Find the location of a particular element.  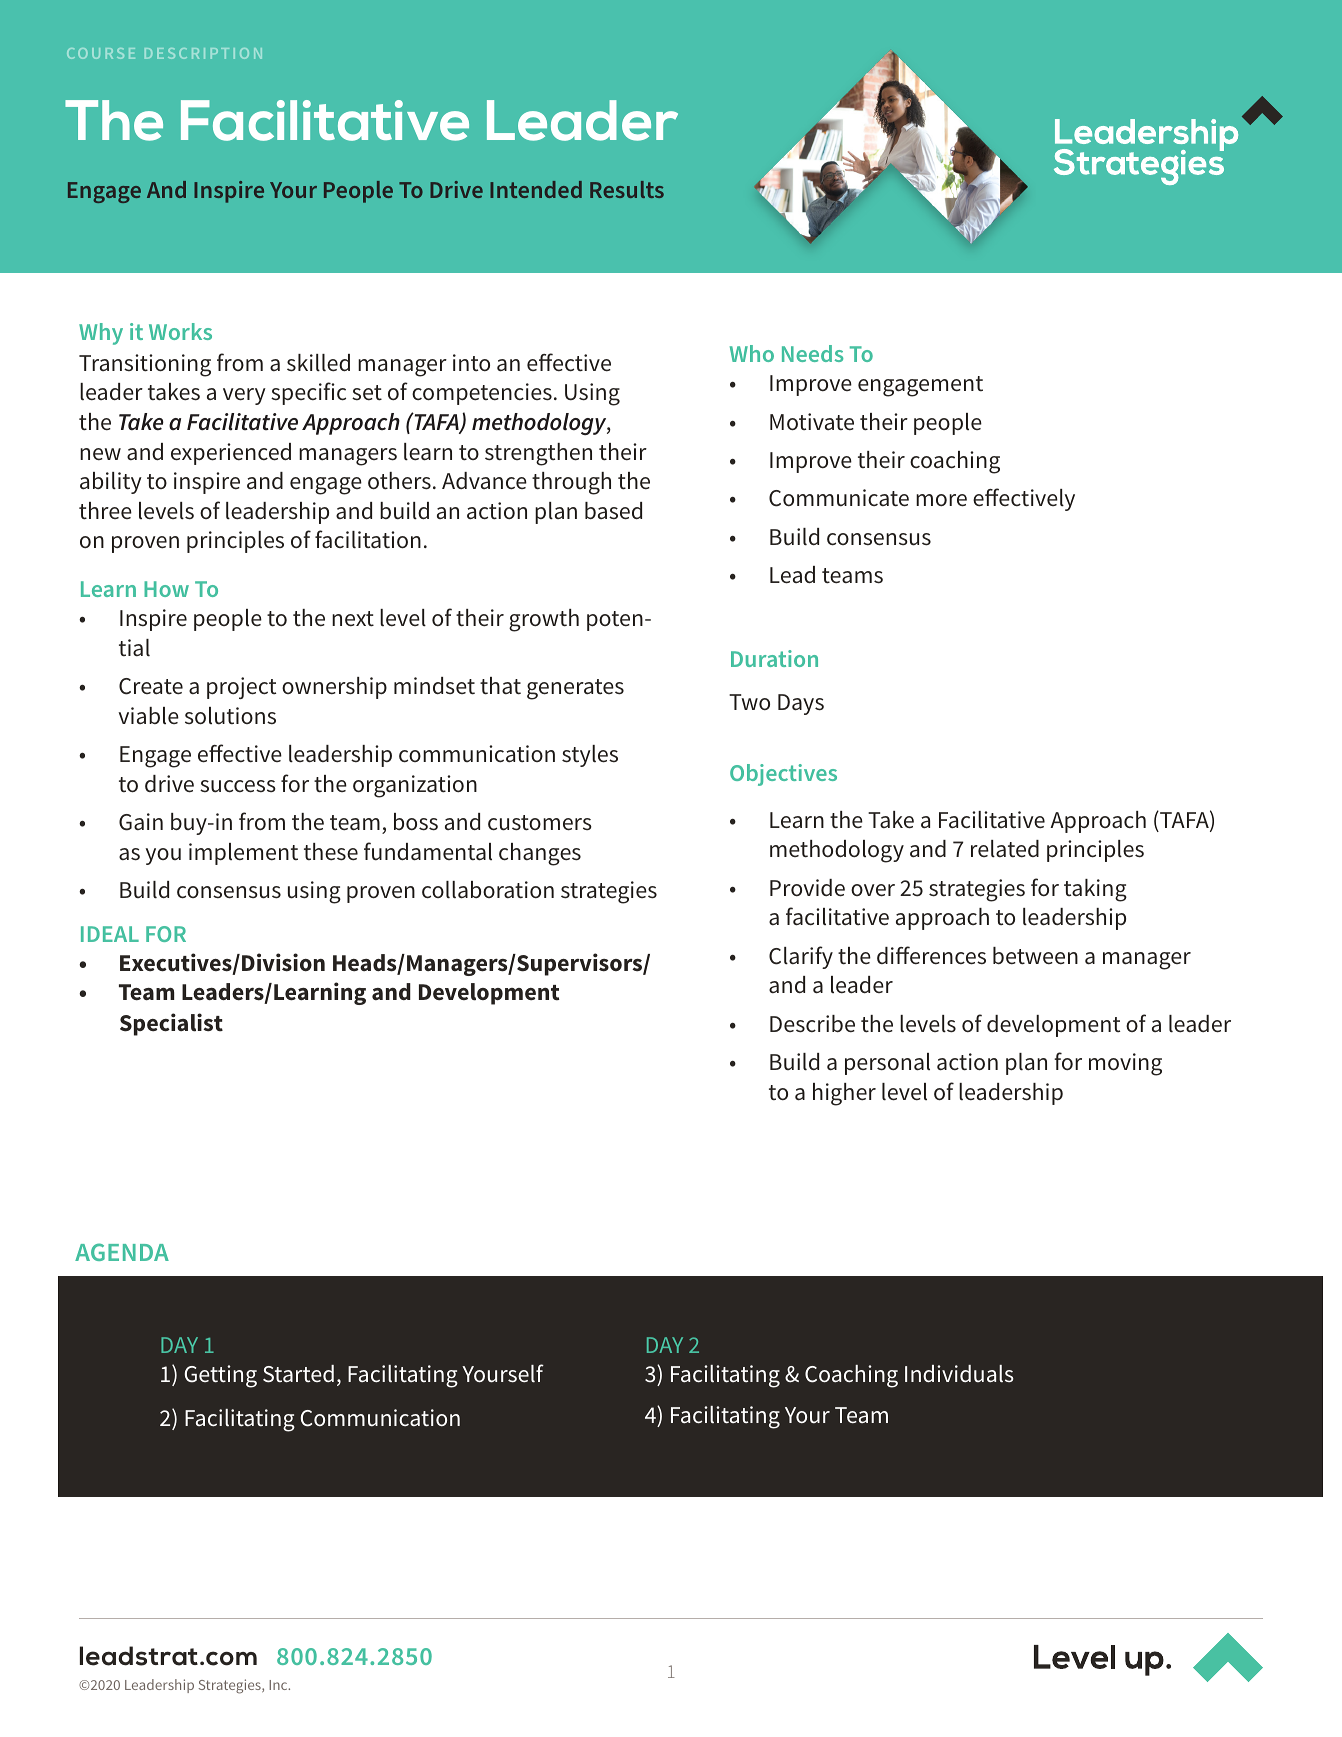

implement is located at coordinates (243, 854).
